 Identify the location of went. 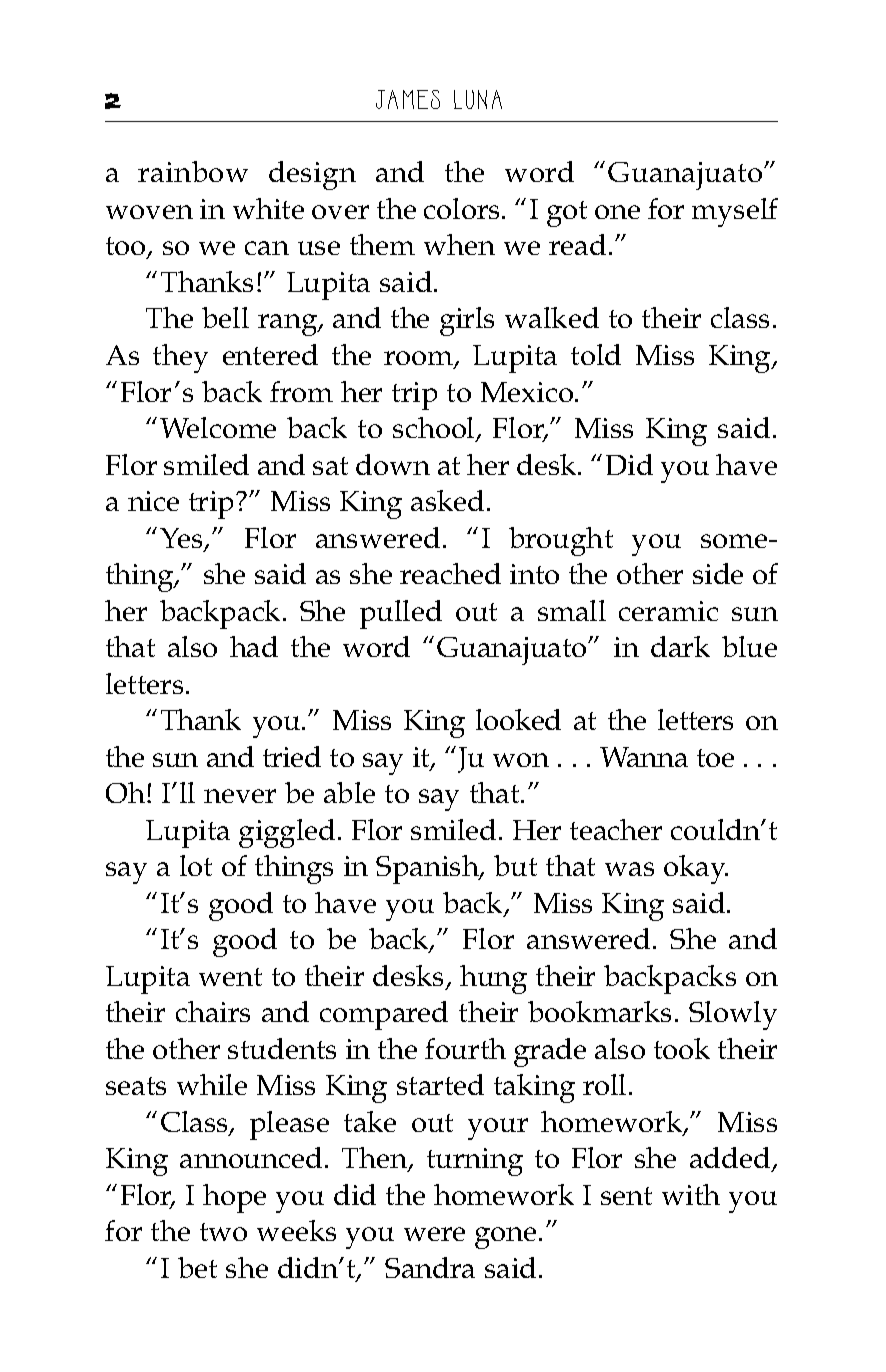
(230, 977).
